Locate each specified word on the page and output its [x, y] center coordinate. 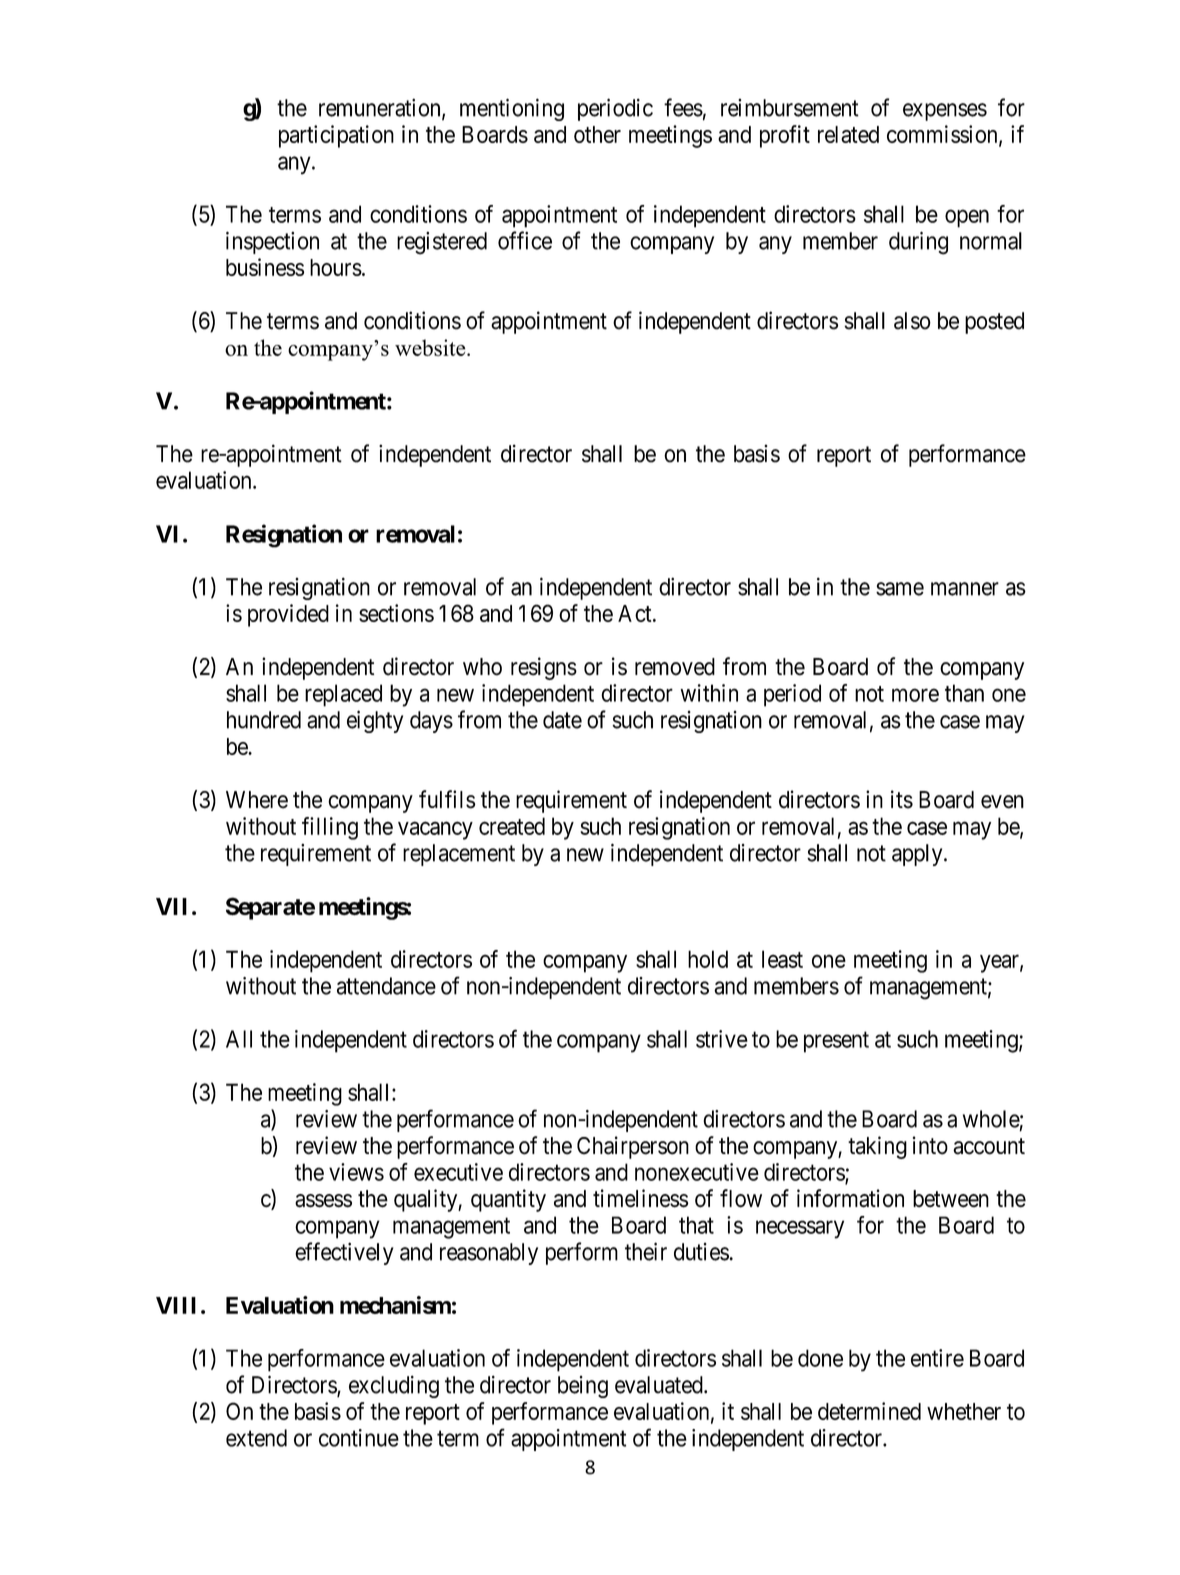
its [902, 799]
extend [256, 1438]
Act [636, 613]
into [930, 1145]
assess [323, 1201]
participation [336, 136]
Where [257, 800]
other [597, 134]
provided [288, 615]
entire [937, 1358]
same [900, 589]
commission [943, 135]
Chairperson [633, 1147]
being [583, 1387]
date [562, 720]
